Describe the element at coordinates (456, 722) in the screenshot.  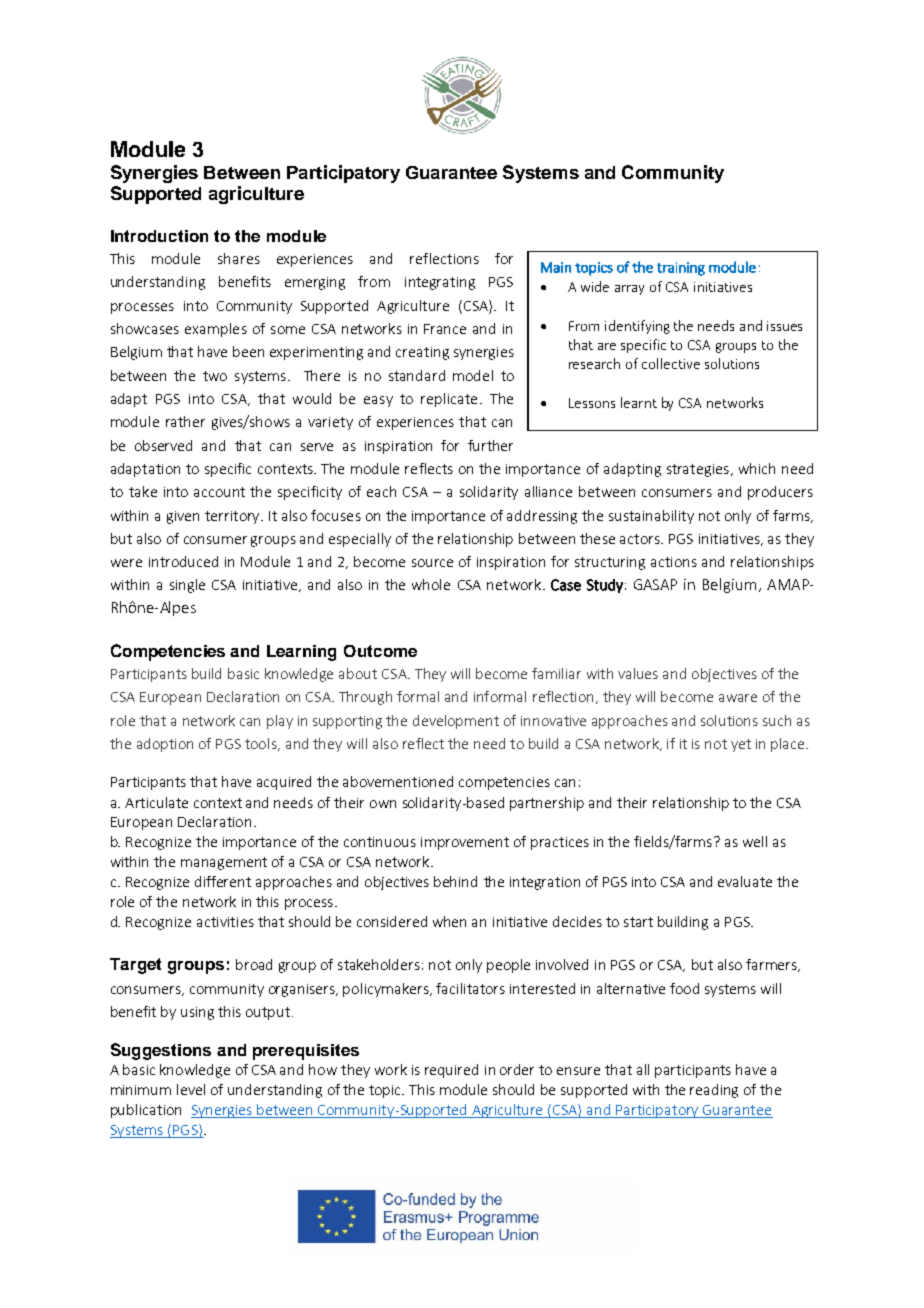
I see `development` at that location.
